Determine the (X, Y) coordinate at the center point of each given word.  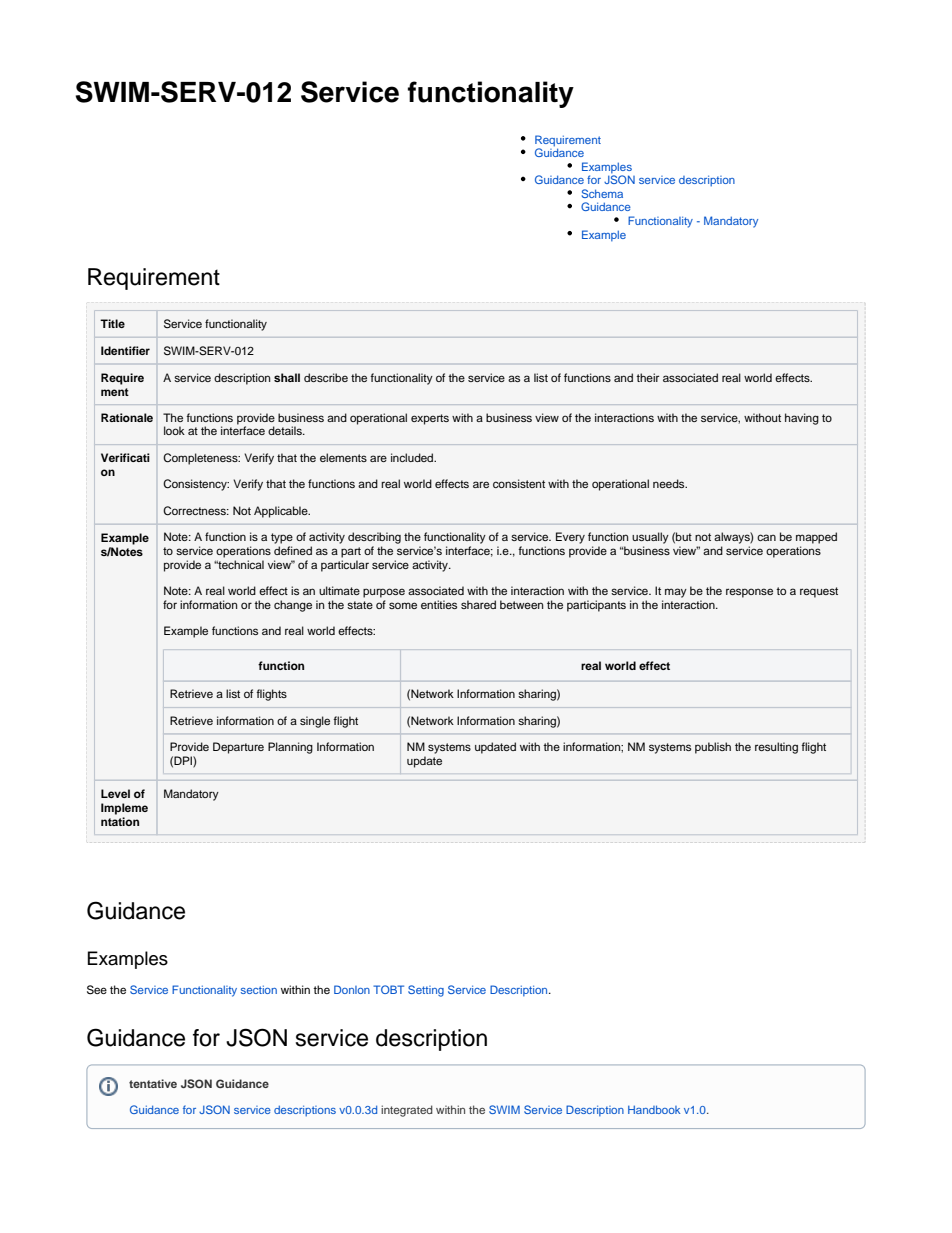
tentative (153, 1083)
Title (112, 323)
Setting (426, 991)
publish (713, 748)
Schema (602, 193)
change (293, 606)
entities (439, 604)
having (802, 419)
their (647, 377)
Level (115, 793)
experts (430, 419)
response (749, 593)
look (174, 430)
